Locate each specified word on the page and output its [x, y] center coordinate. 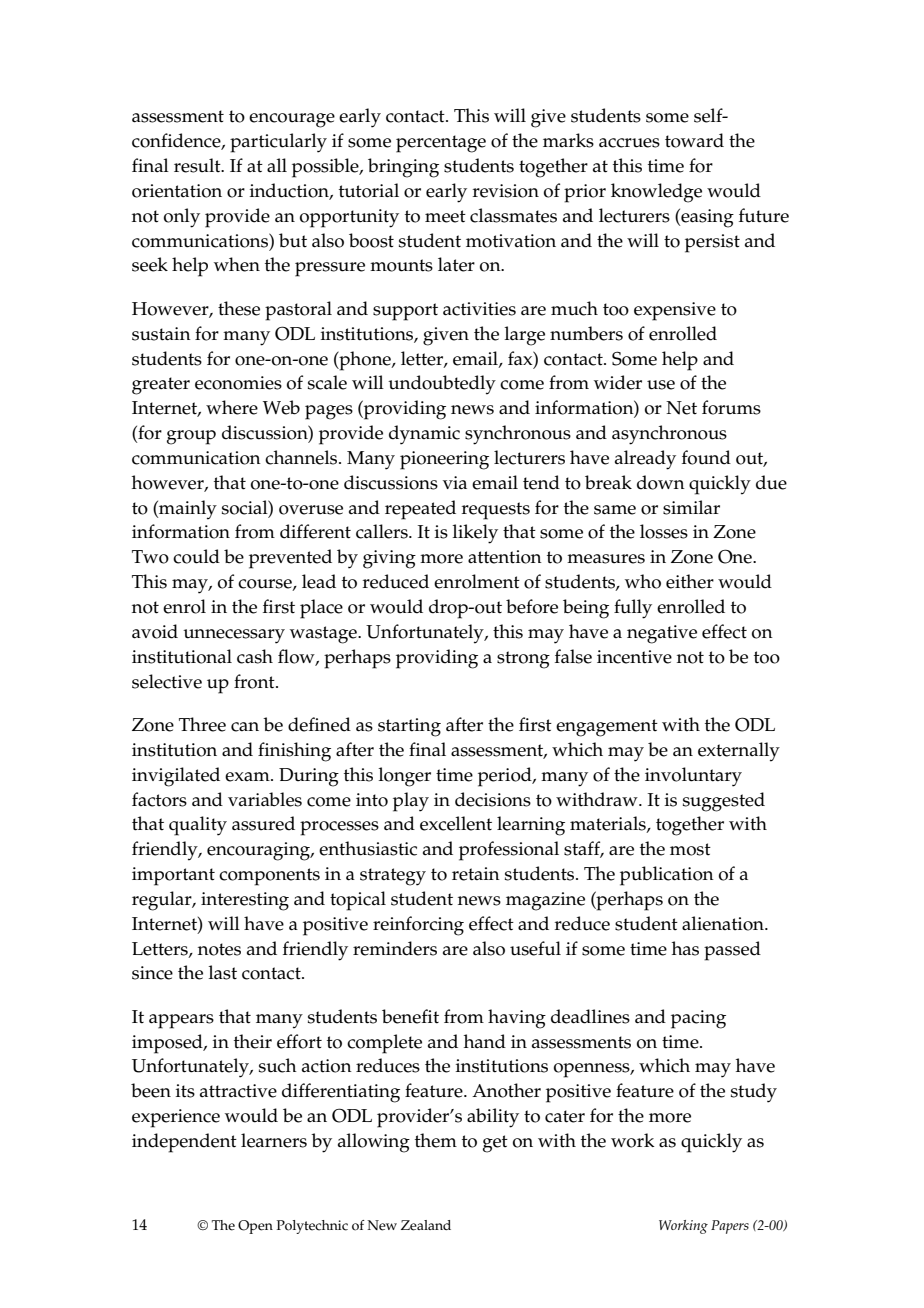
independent [184, 1143]
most [690, 849]
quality [198, 826]
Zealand [426, 1225]
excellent [456, 823]
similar [691, 507]
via [455, 482]
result [198, 165]
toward [694, 140]
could [196, 556]
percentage [441, 144]
